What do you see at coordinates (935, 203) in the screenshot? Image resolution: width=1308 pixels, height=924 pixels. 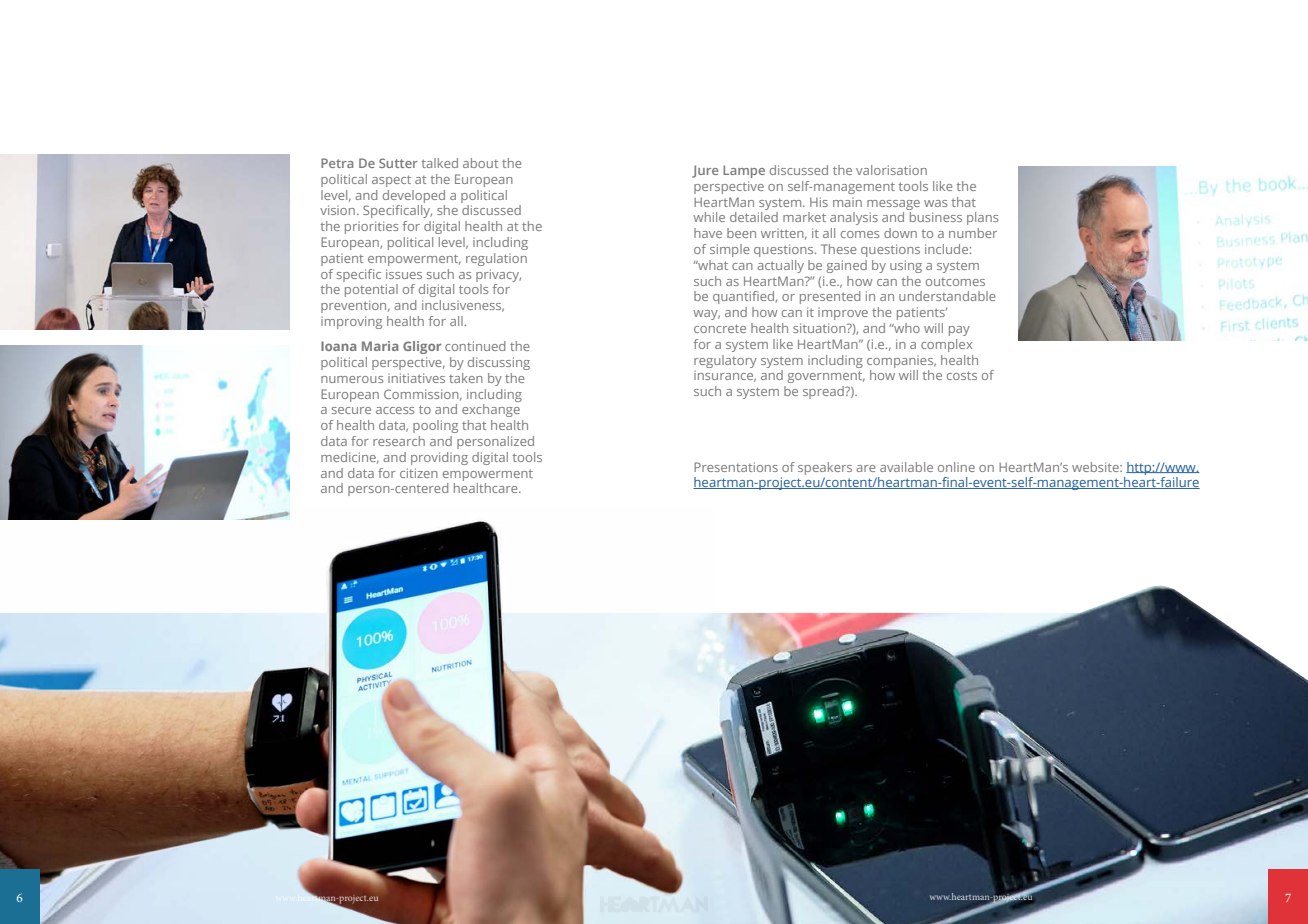 I see `was` at bounding box center [935, 203].
